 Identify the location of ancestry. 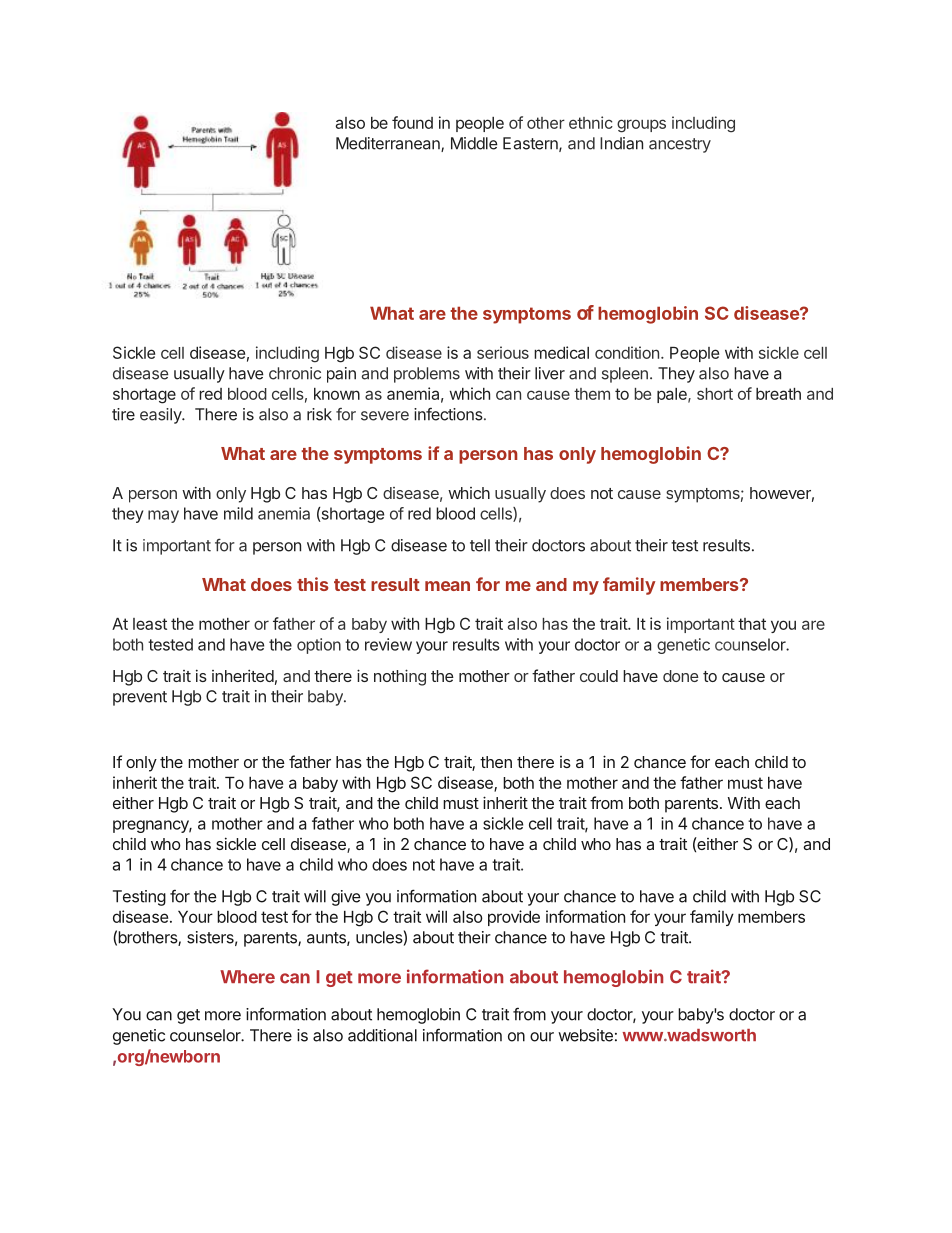
(680, 145).
